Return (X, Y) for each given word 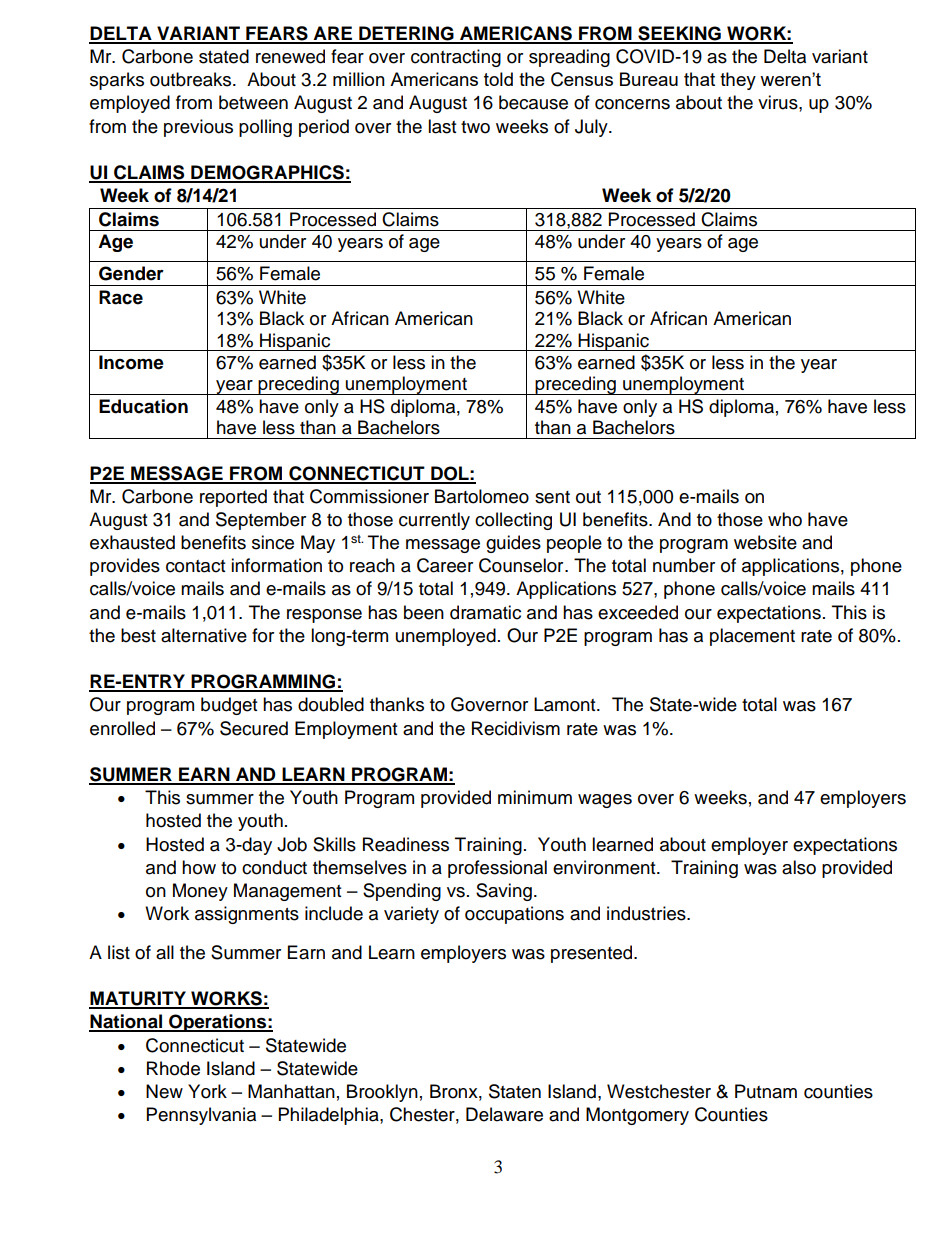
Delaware (504, 1114)
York (207, 1091)
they (738, 81)
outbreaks (192, 79)
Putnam (766, 1091)
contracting (456, 58)
